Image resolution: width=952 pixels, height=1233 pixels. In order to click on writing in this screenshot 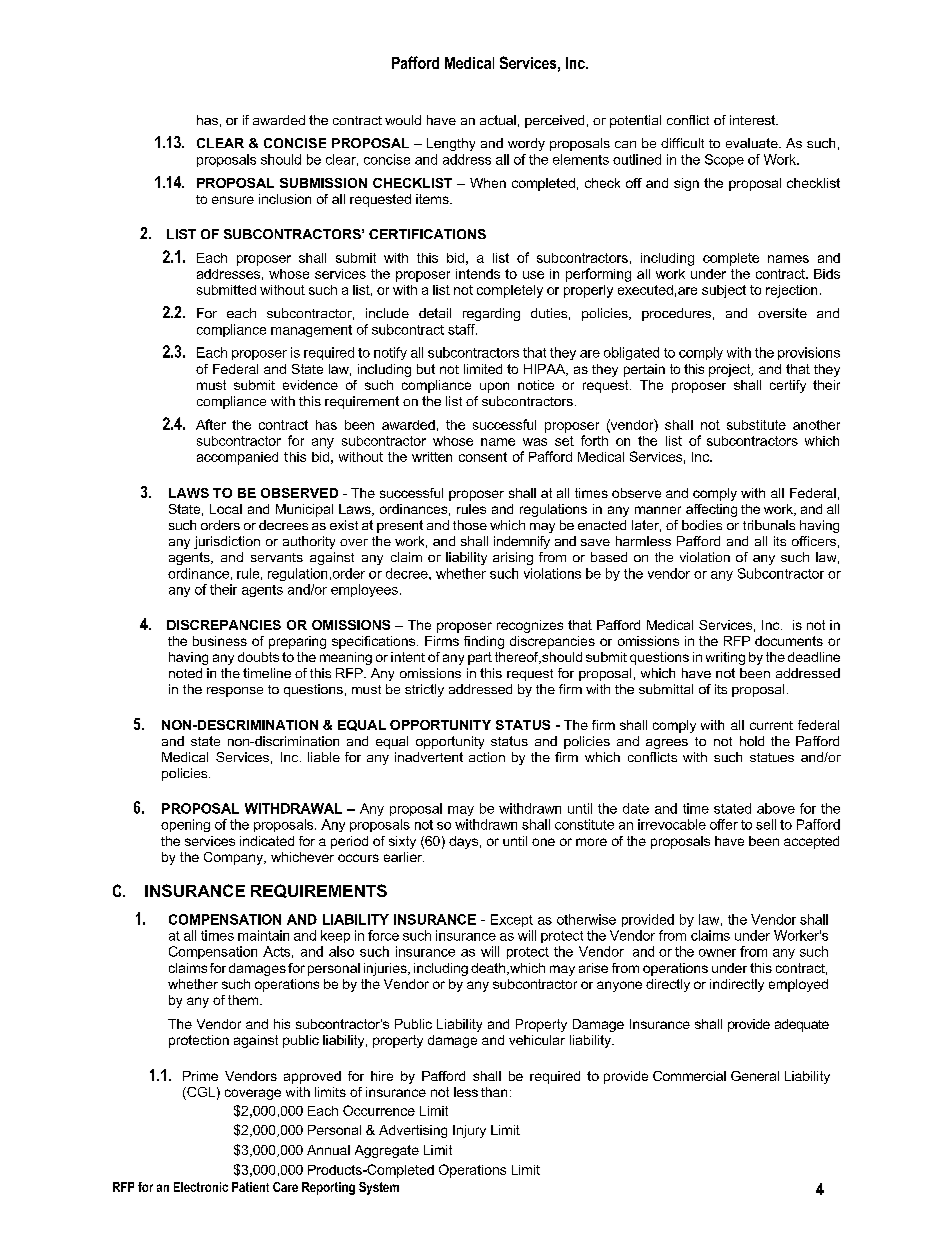, I will do `click(725, 658)`.
